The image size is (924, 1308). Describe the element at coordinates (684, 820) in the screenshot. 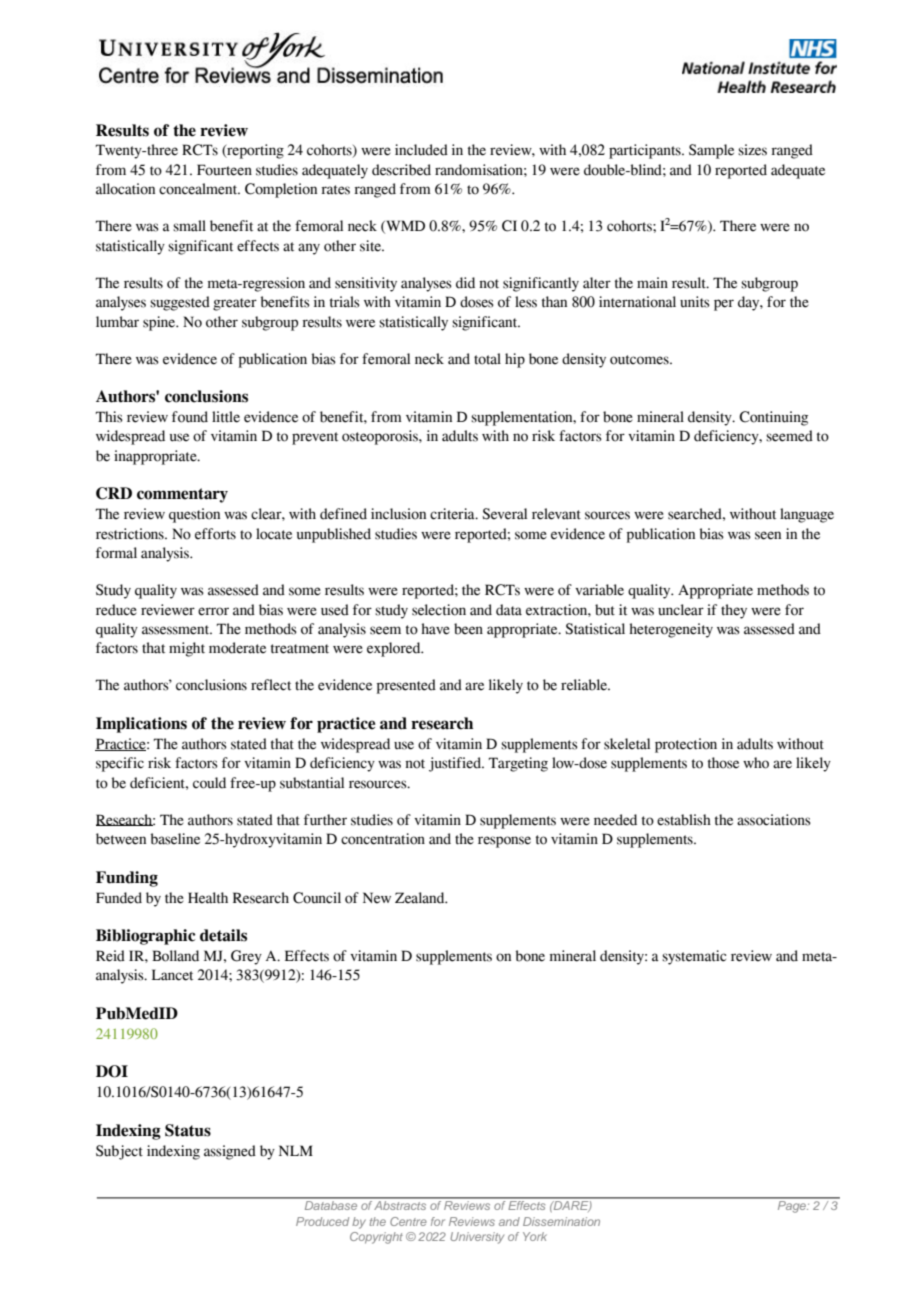

I see `establish` at that location.
